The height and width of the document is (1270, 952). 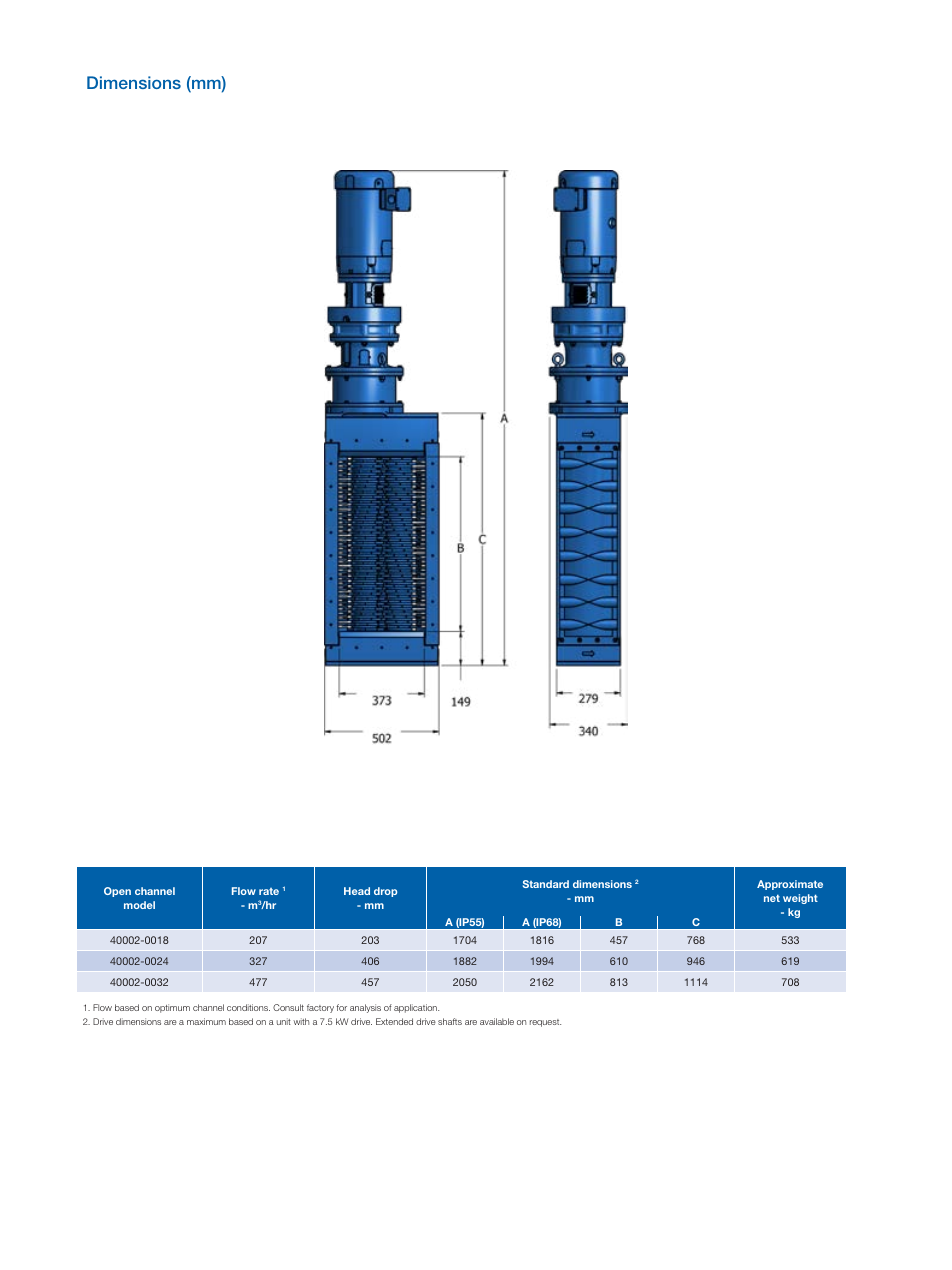 What do you see at coordinates (800, 899) in the document?
I see `weight` at bounding box center [800, 899].
